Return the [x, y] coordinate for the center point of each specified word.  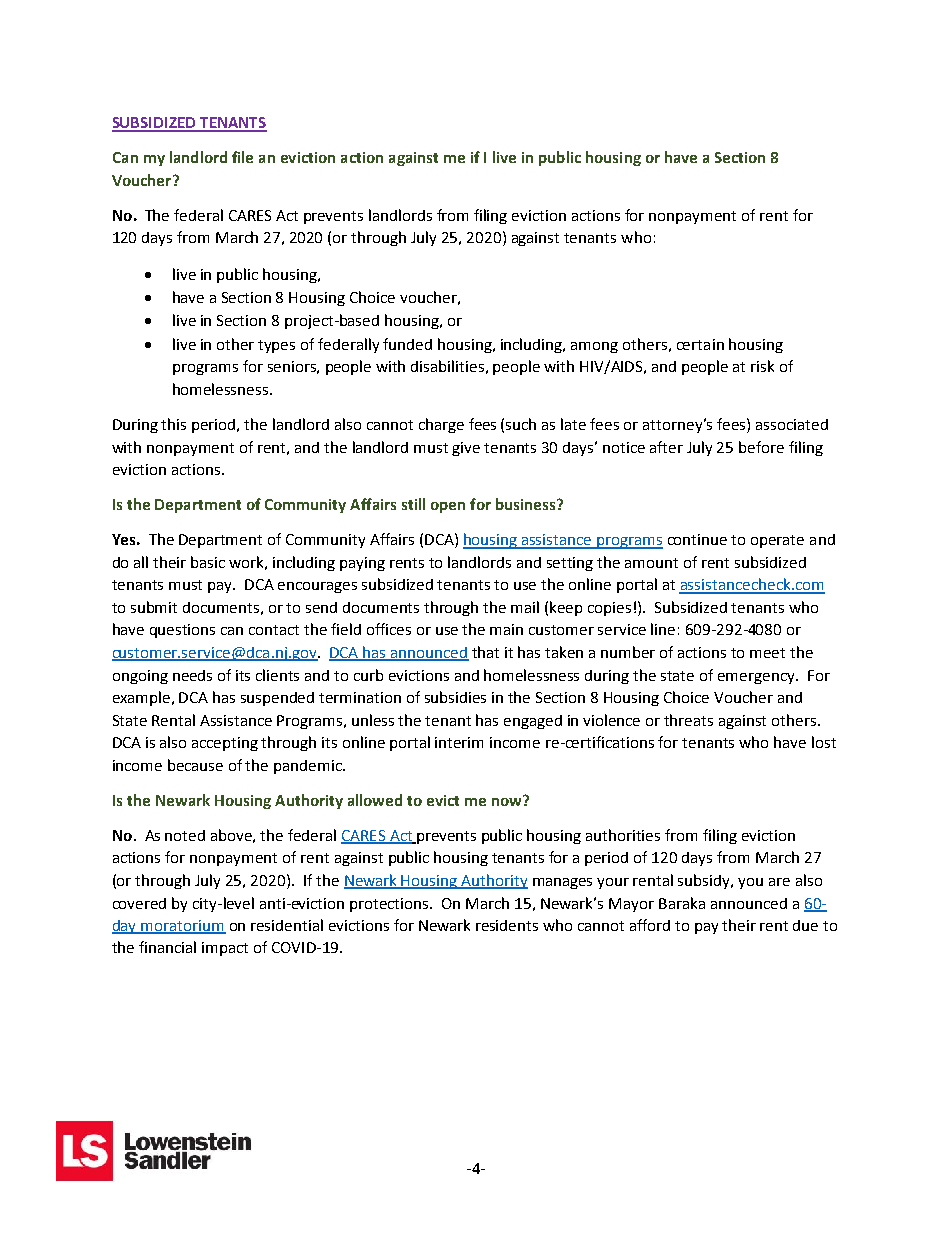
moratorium [183, 927]
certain [700, 344]
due [805, 925]
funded [407, 344]
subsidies [455, 697]
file [242, 157]
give [466, 449]
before [761, 447]
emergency [757, 678]
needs [192, 675]
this [173, 424]
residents [507, 925]
